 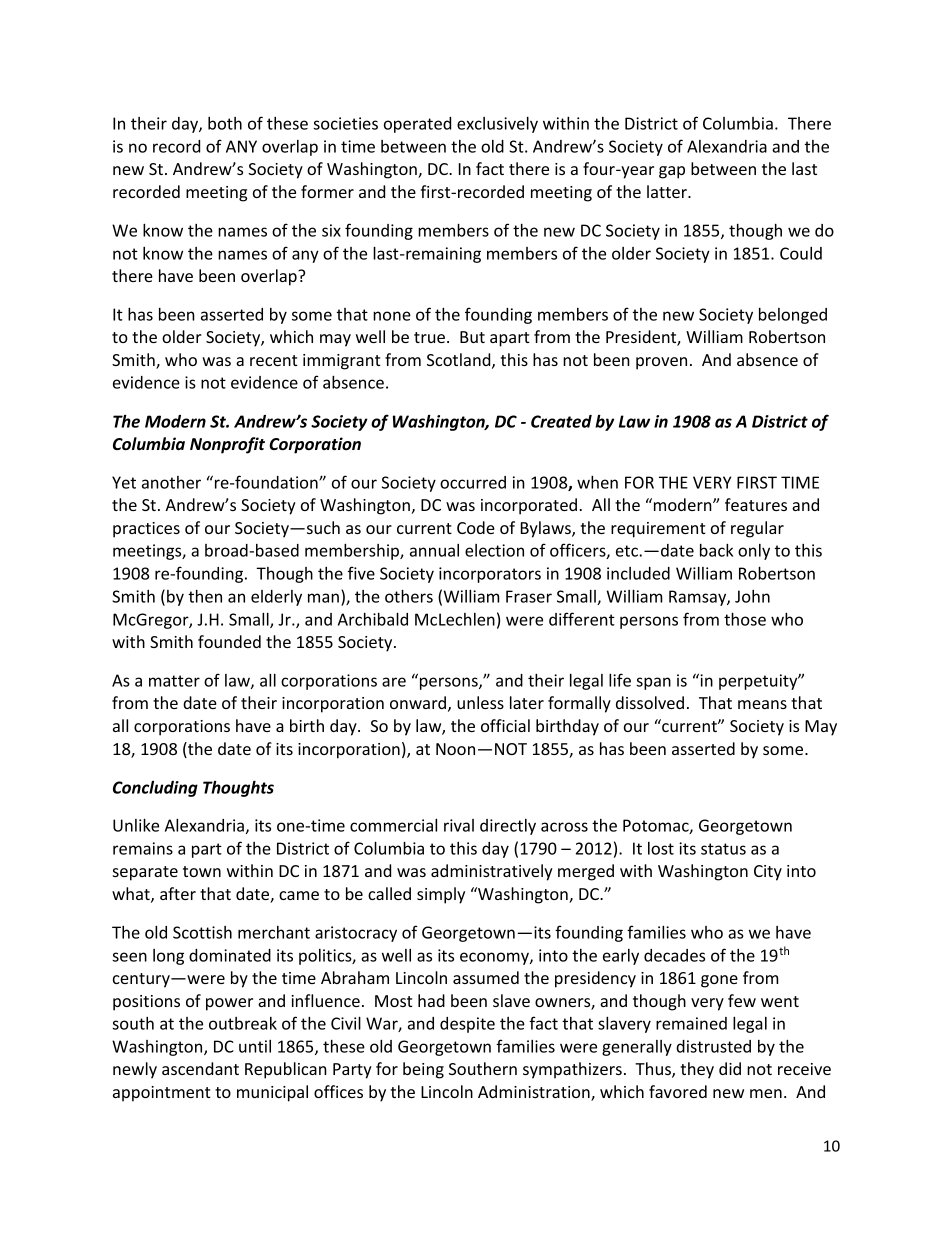 I want to click on gap, so click(x=672, y=172).
